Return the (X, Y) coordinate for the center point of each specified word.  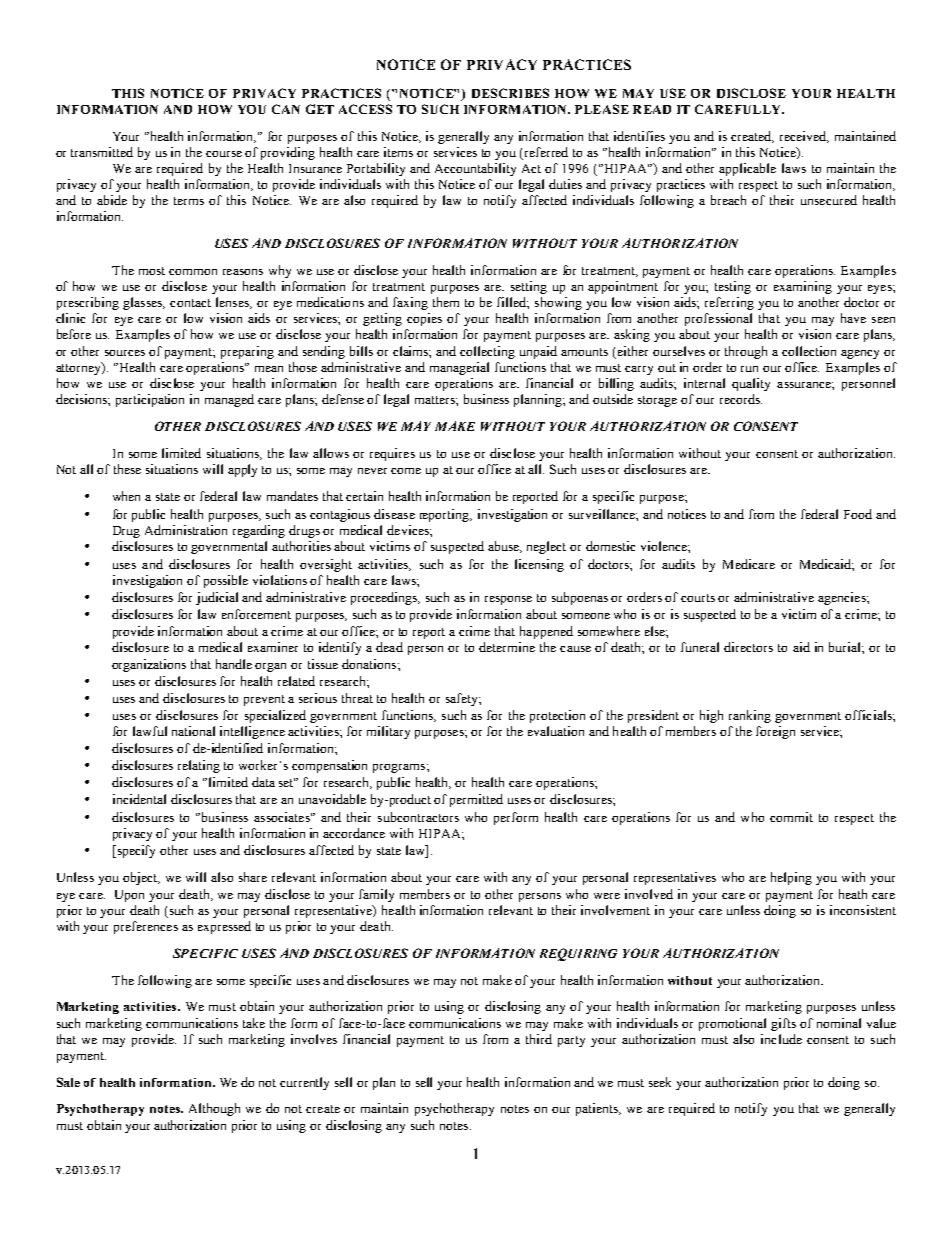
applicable (747, 169)
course (224, 154)
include (781, 1039)
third (539, 1039)
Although (214, 1109)
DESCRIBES (510, 93)
